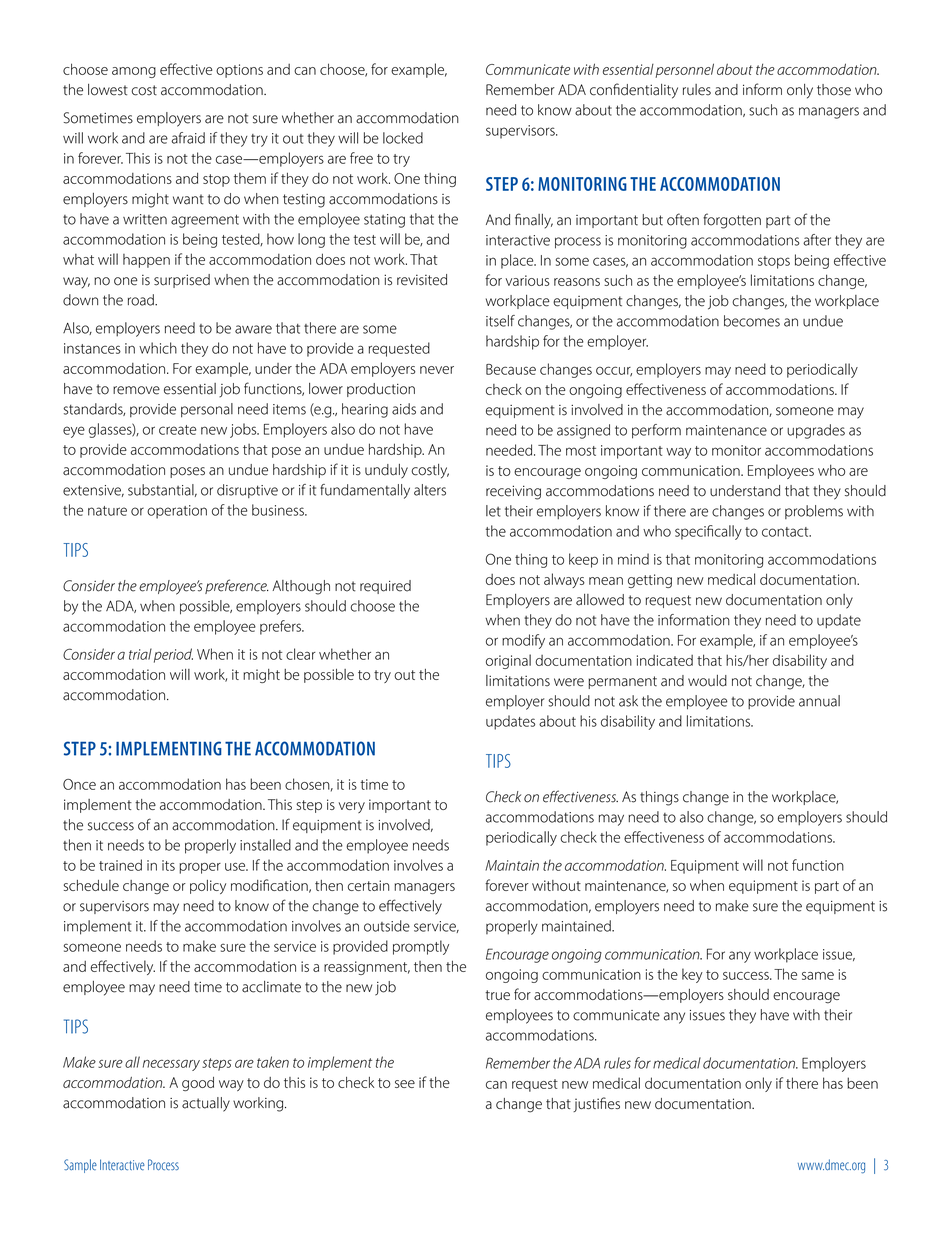  Describe the element at coordinates (684, 70) in the screenshot. I see `personnel` at that location.
